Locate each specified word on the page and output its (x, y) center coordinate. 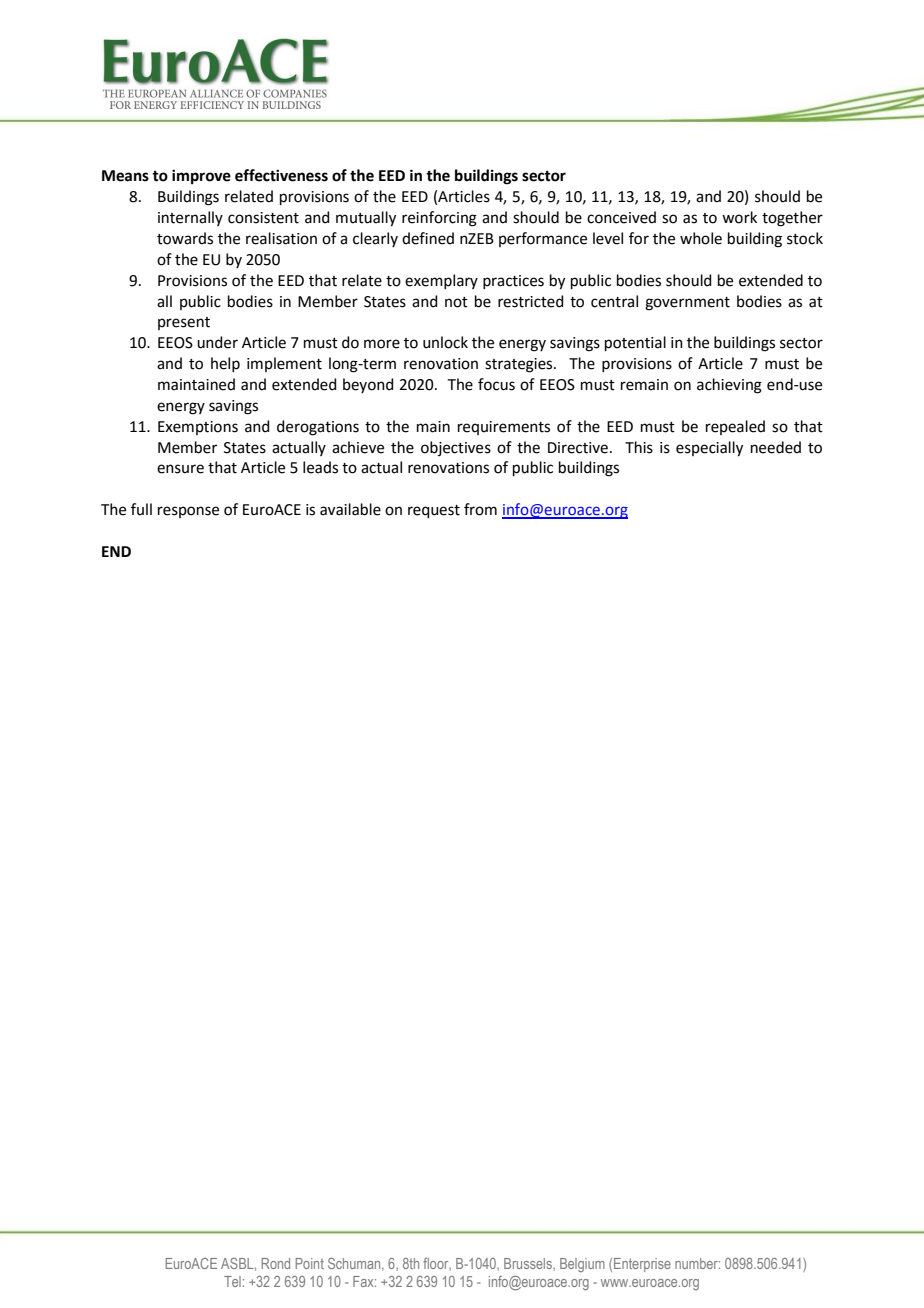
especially (709, 449)
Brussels (529, 1264)
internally (190, 218)
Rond (275, 1263)
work (739, 217)
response (188, 512)
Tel (232, 1281)
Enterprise (642, 1265)
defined (428, 238)
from (480, 509)
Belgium (582, 1265)
